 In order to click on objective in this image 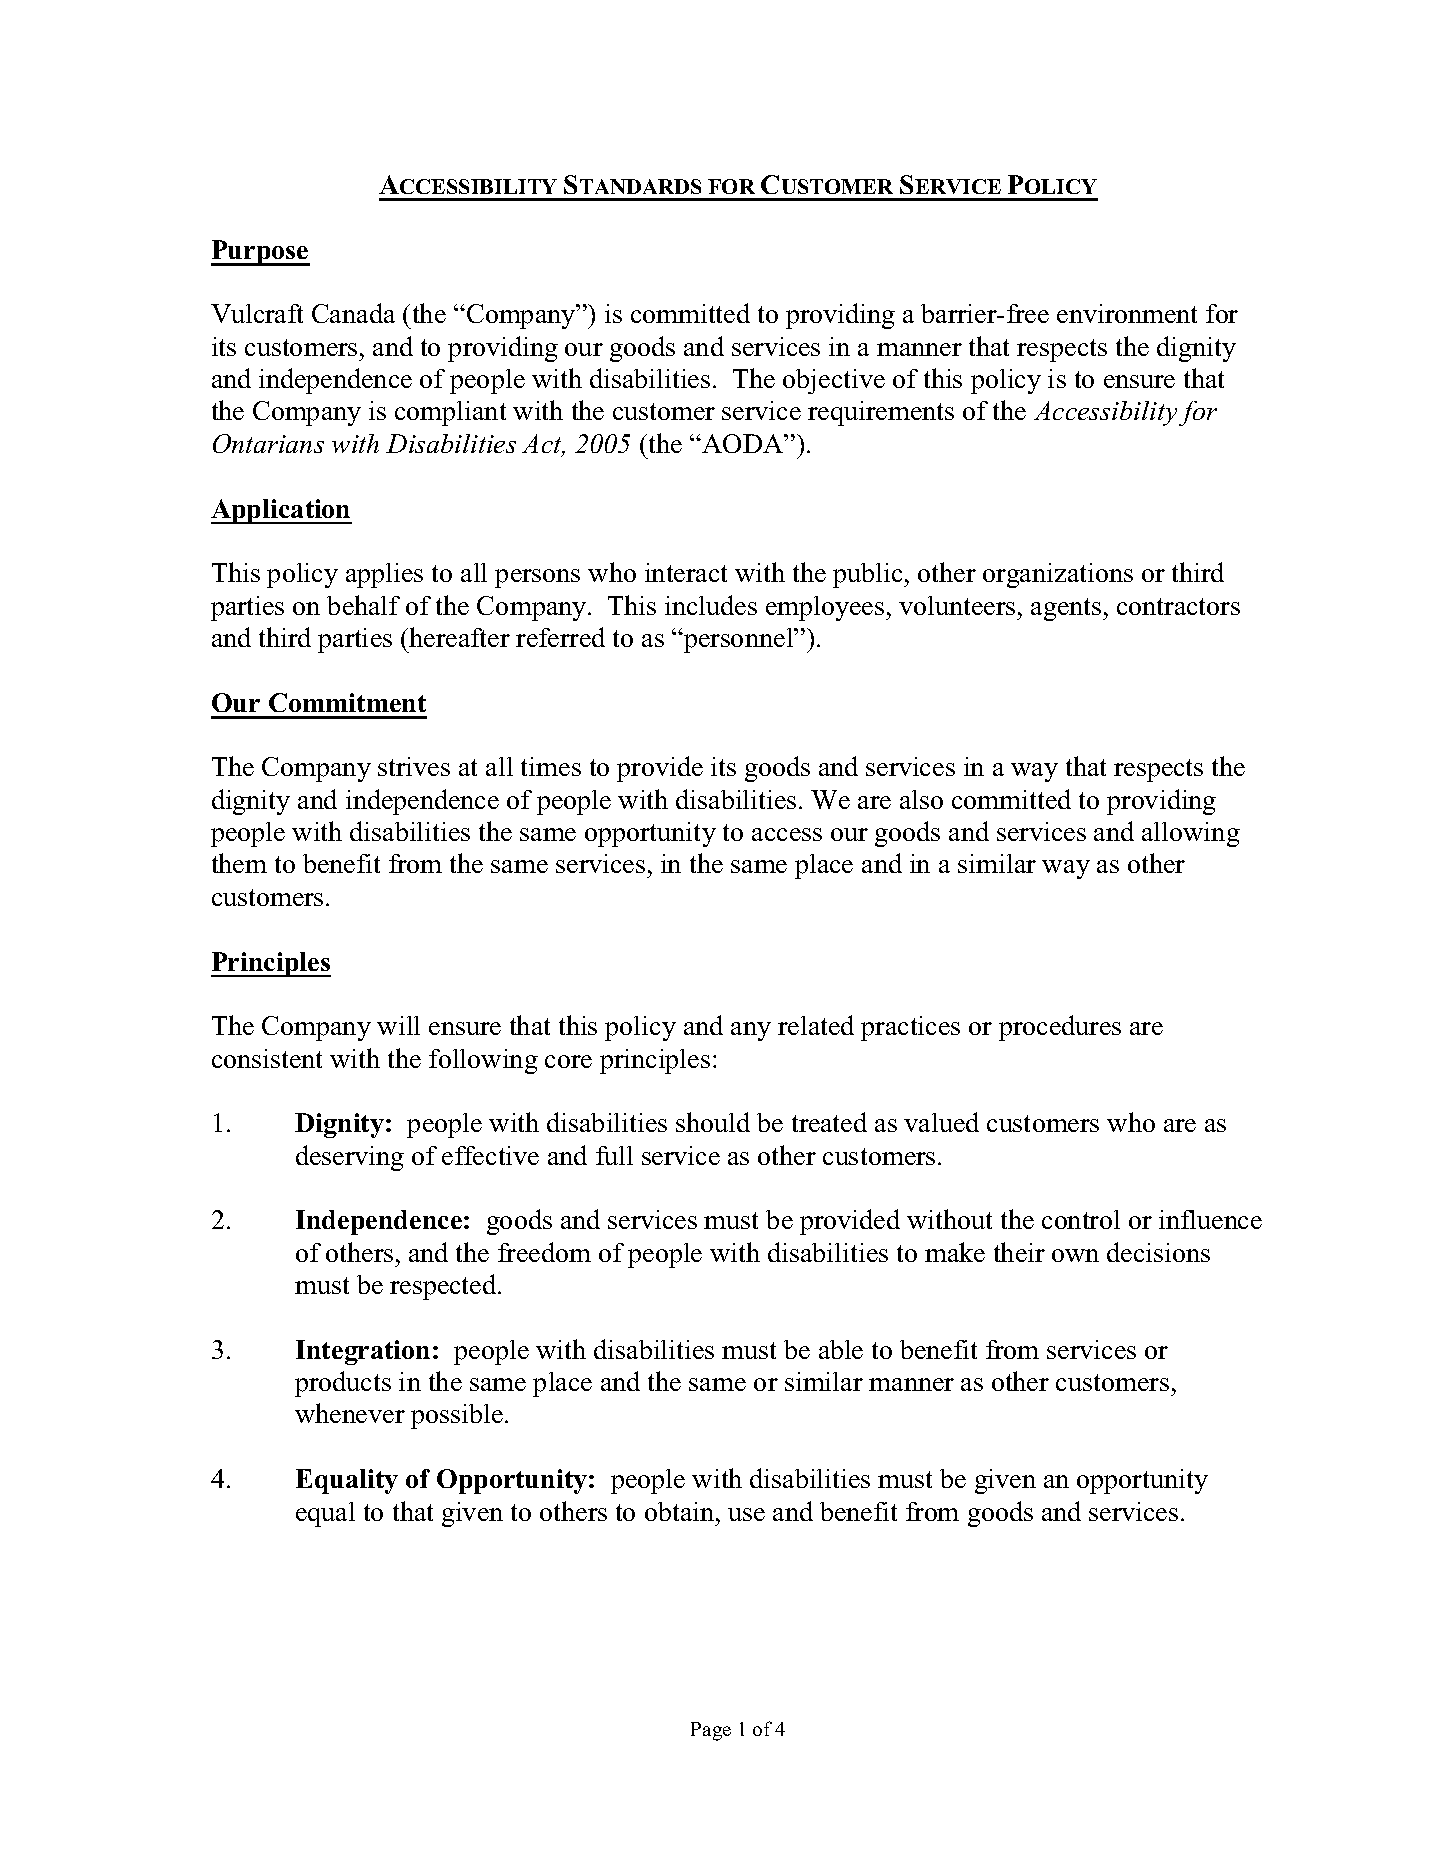, I will do `click(834, 381)`.
